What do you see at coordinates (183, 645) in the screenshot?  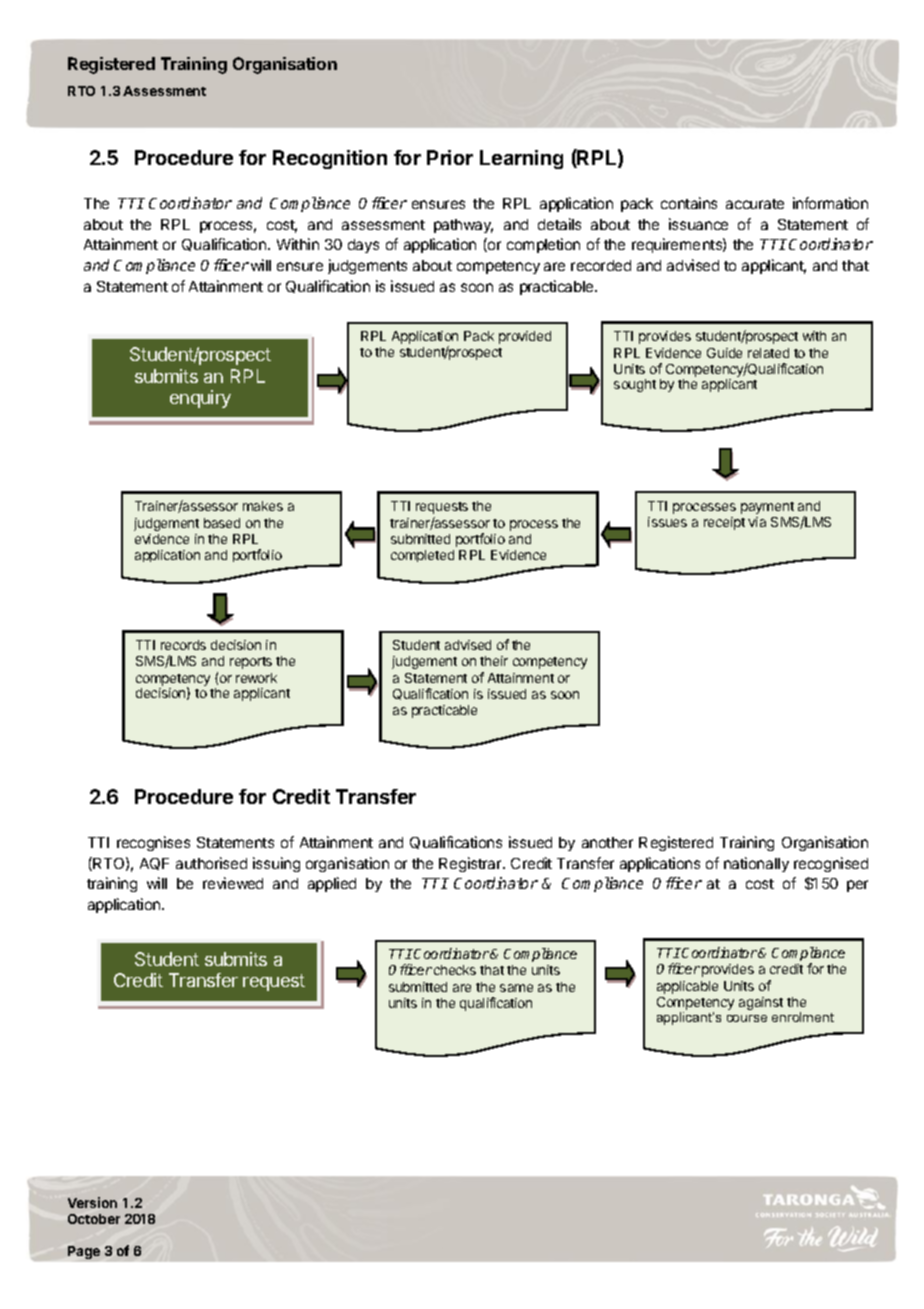 I see `records` at bounding box center [183, 645].
